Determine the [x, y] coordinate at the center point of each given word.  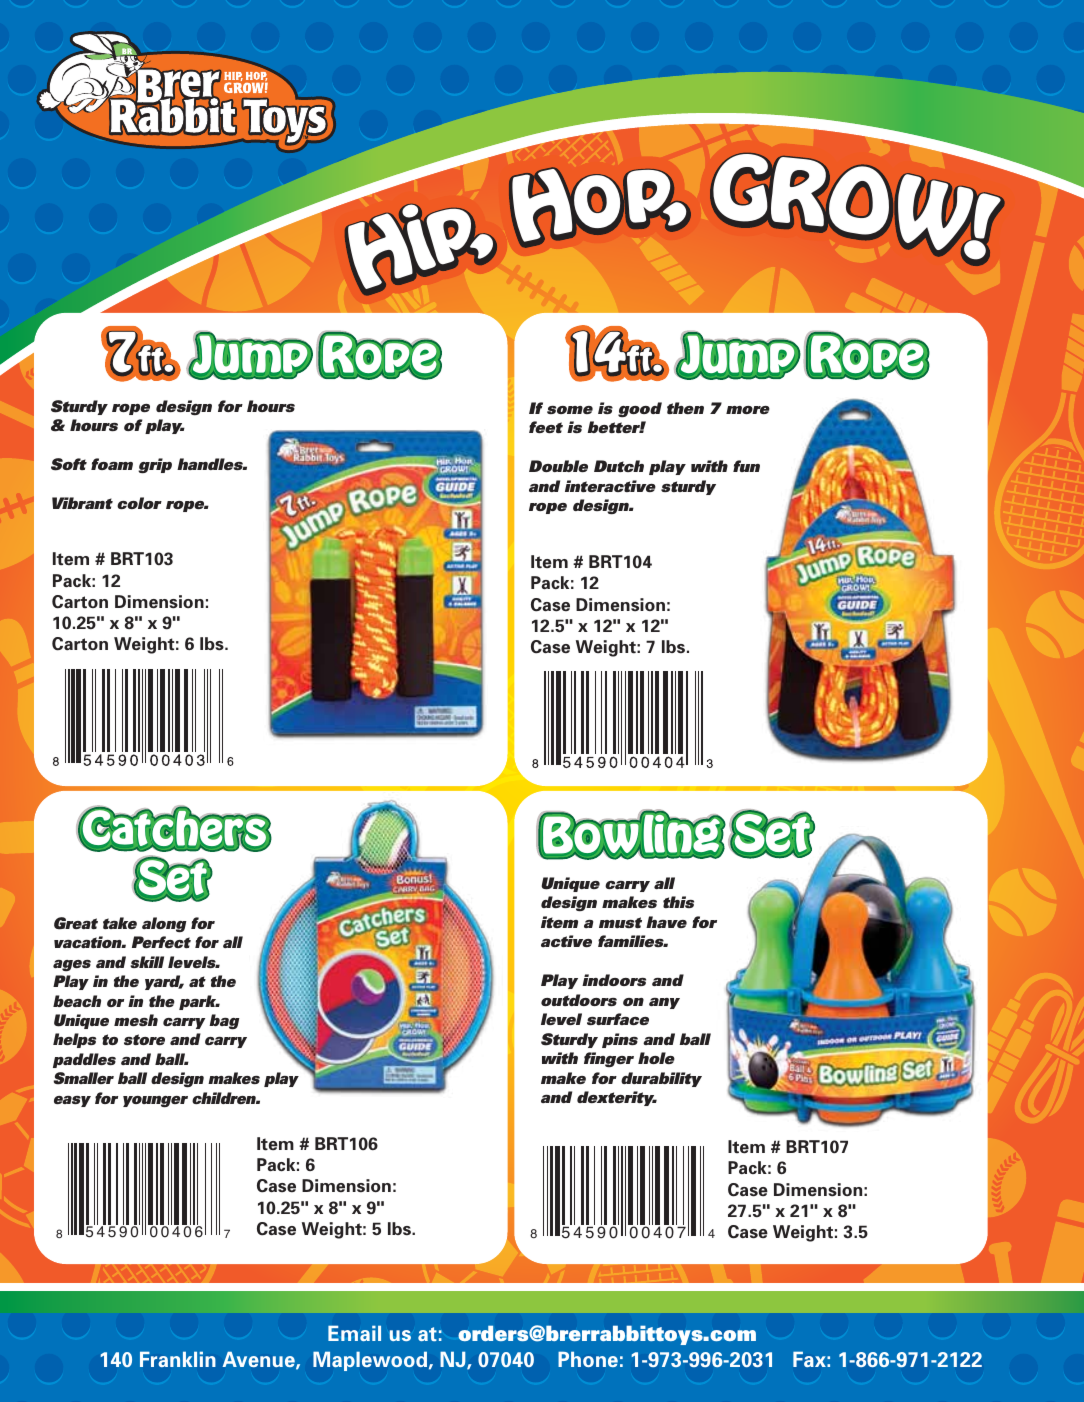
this [678, 902]
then [685, 408]
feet [546, 427]
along [164, 925]
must [620, 922]
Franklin [178, 1359]
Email [354, 1333]
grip [155, 466]
